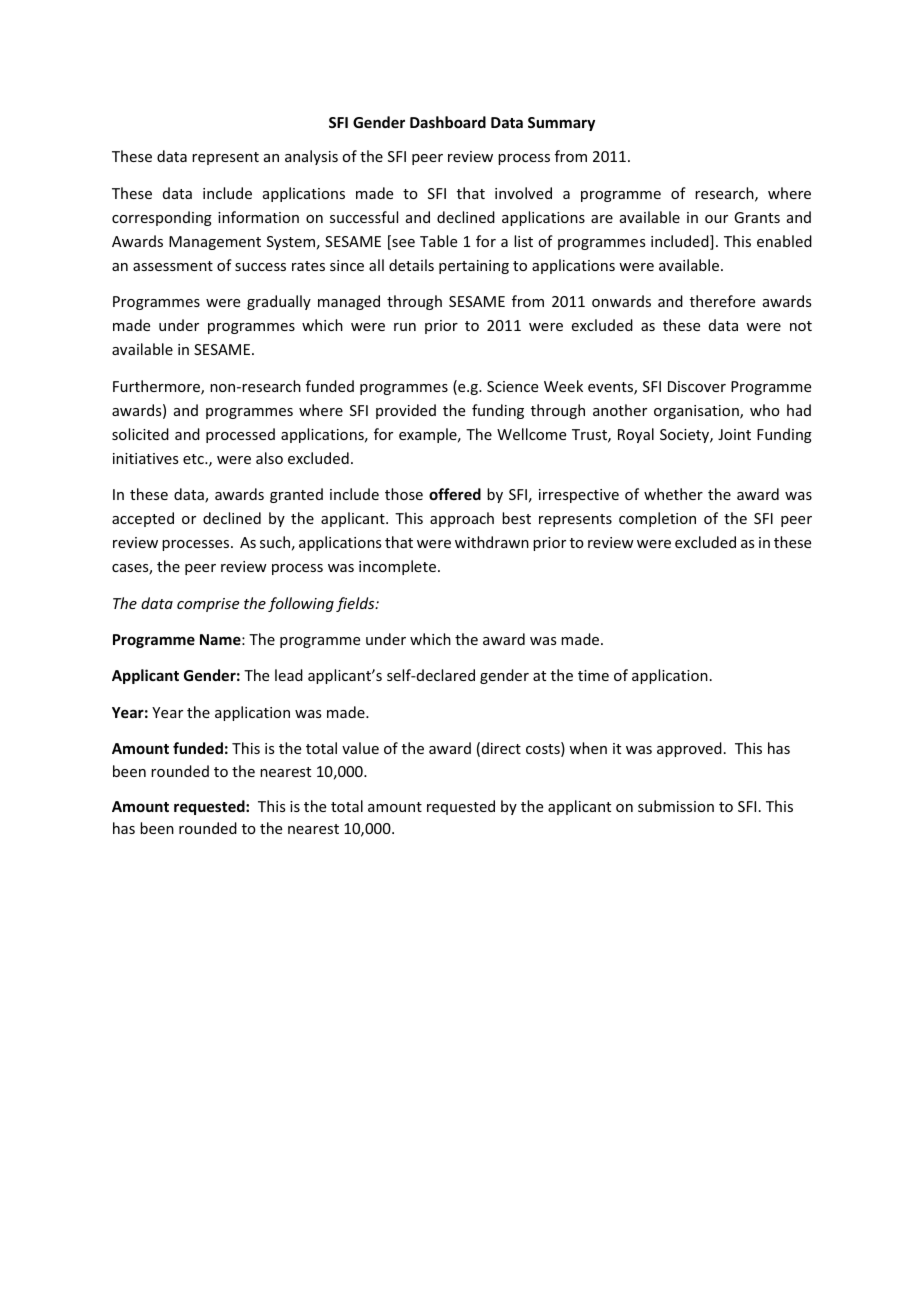 Image resolution: width=924 pixels, height=1308 pixels. I want to click on Dashboard, so click(448, 122).
